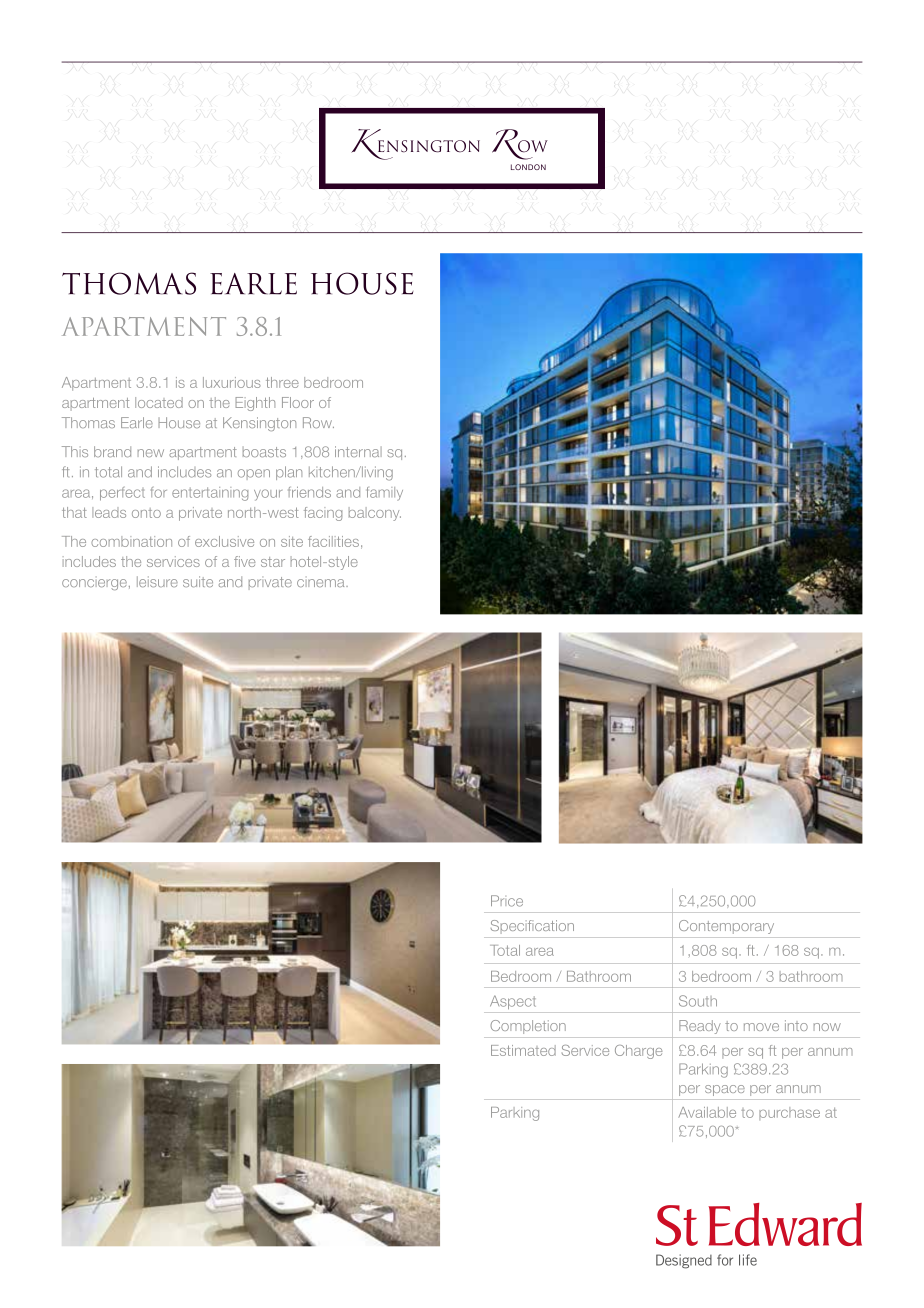  What do you see at coordinates (507, 901) in the document?
I see `Price` at bounding box center [507, 901].
